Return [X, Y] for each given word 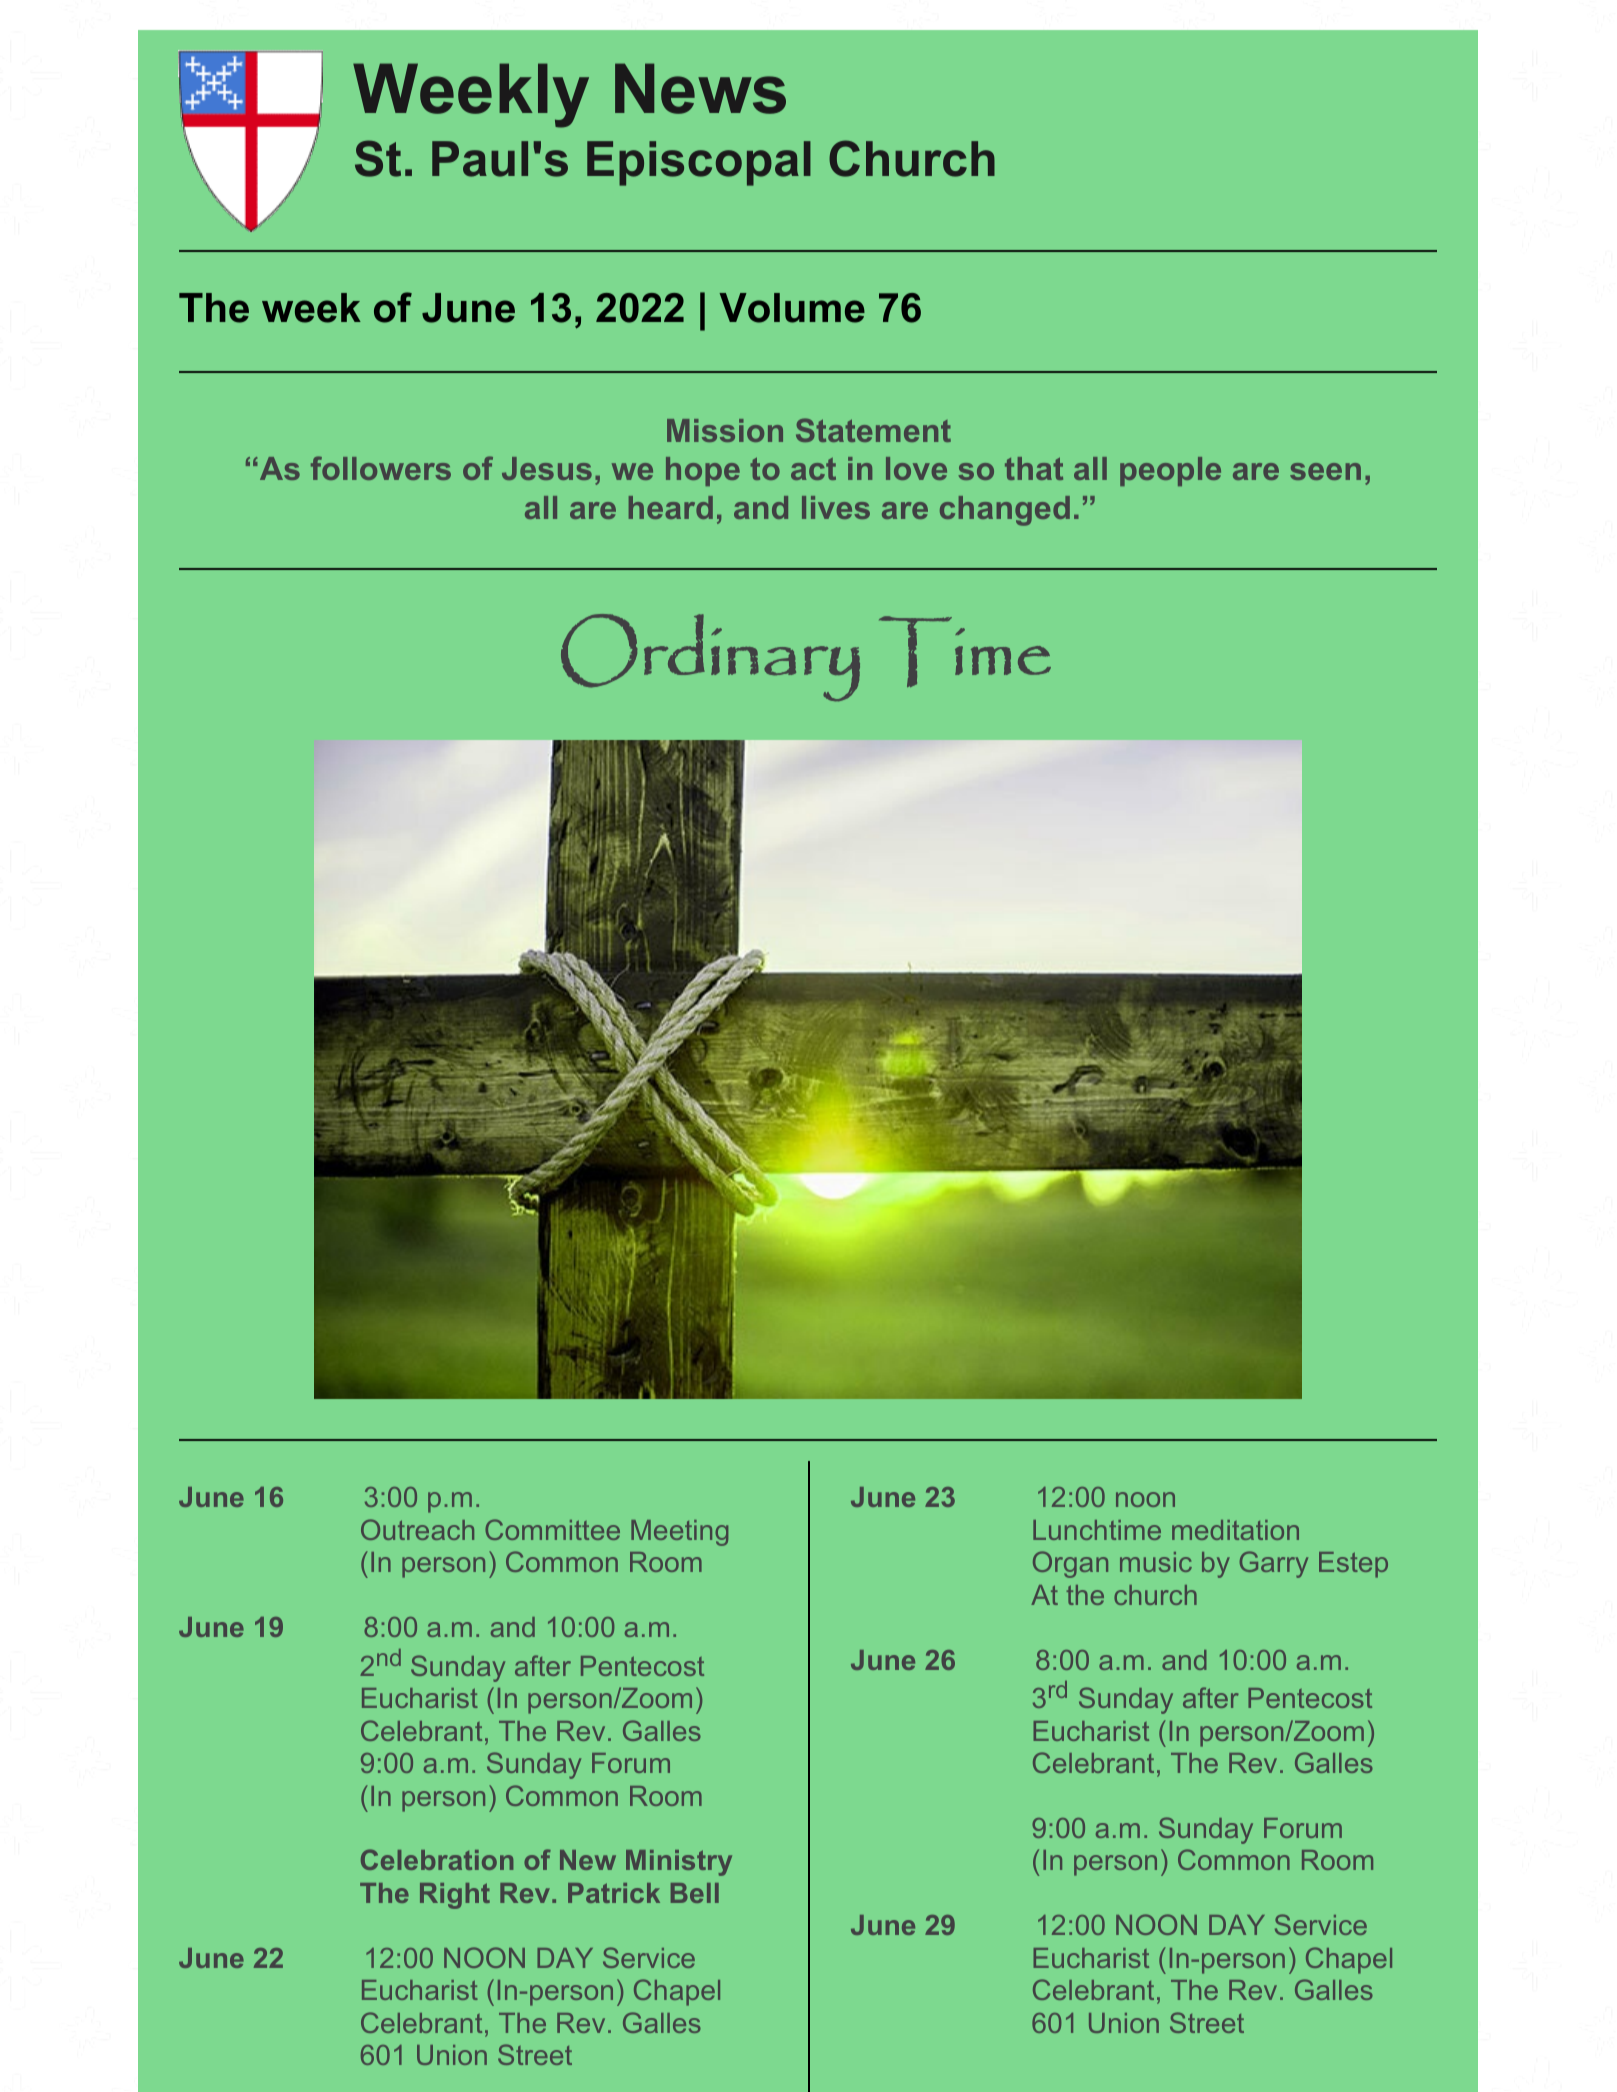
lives [836, 507]
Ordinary [710, 657]
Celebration [437, 1859]
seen [1325, 471]
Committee [552, 1529]
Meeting [679, 1533]
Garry [1274, 1564]
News [700, 88]
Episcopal [699, 163]
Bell [695, 1893]
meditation [1235, 1530]
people [1170, 471]
